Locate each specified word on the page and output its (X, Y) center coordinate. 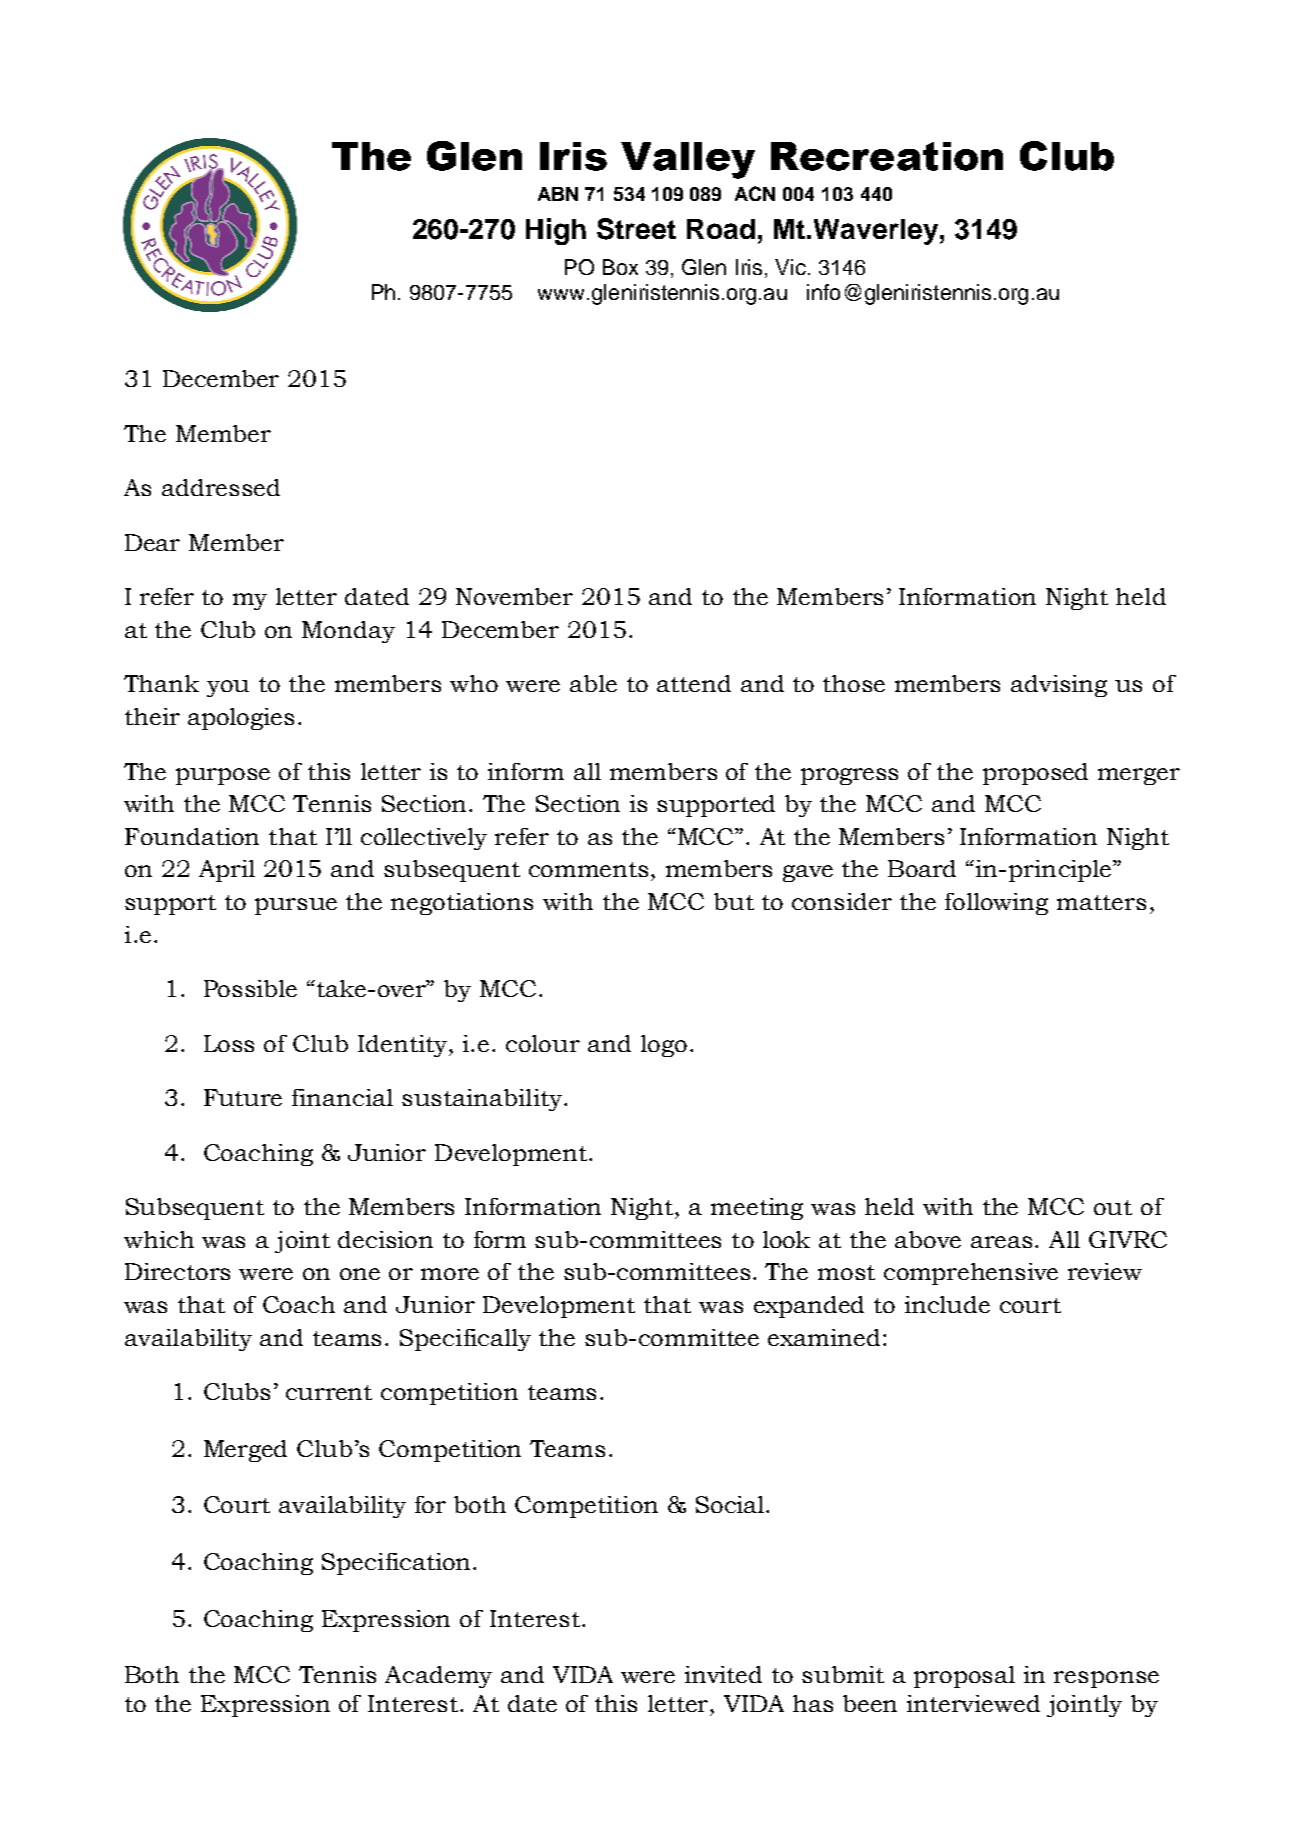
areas (1003, 1242)
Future (243, 1097)
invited (723, 1674)
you (228, 688)
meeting (757, 1209)
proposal (964, 1677)
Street (636, 229)
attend (694, 683)
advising (1059, 686)
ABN (558, 194)
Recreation (887, 156)
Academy (438, 1677)
